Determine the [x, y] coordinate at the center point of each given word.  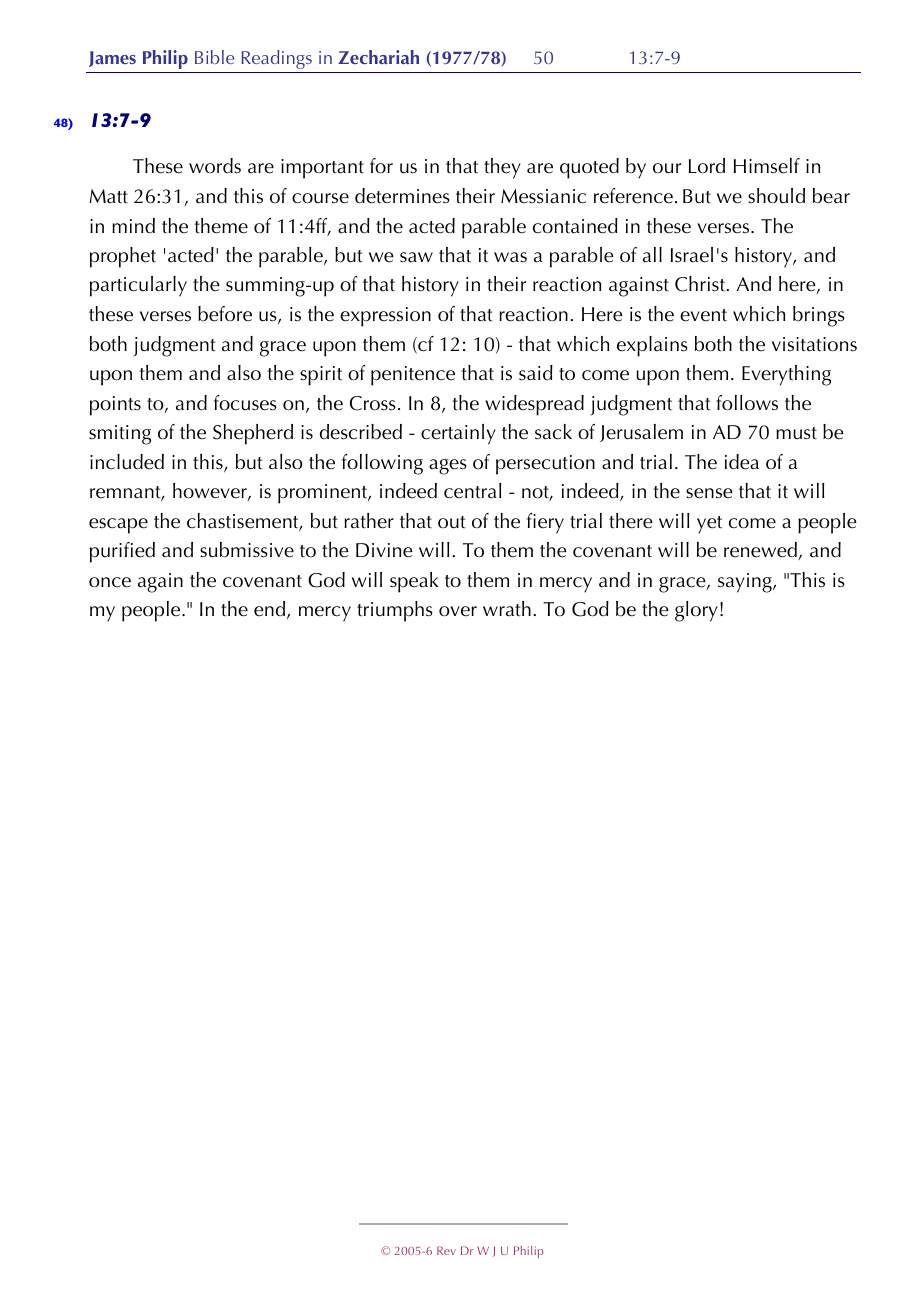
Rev [446, 1250]
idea [742, 462]
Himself [767, 166]
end [271, 610]
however [211, 492]
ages [448, 467]
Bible [214, 57]
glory [696, 611]
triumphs [395, 611]
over [458, 611]
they [502, 168]
